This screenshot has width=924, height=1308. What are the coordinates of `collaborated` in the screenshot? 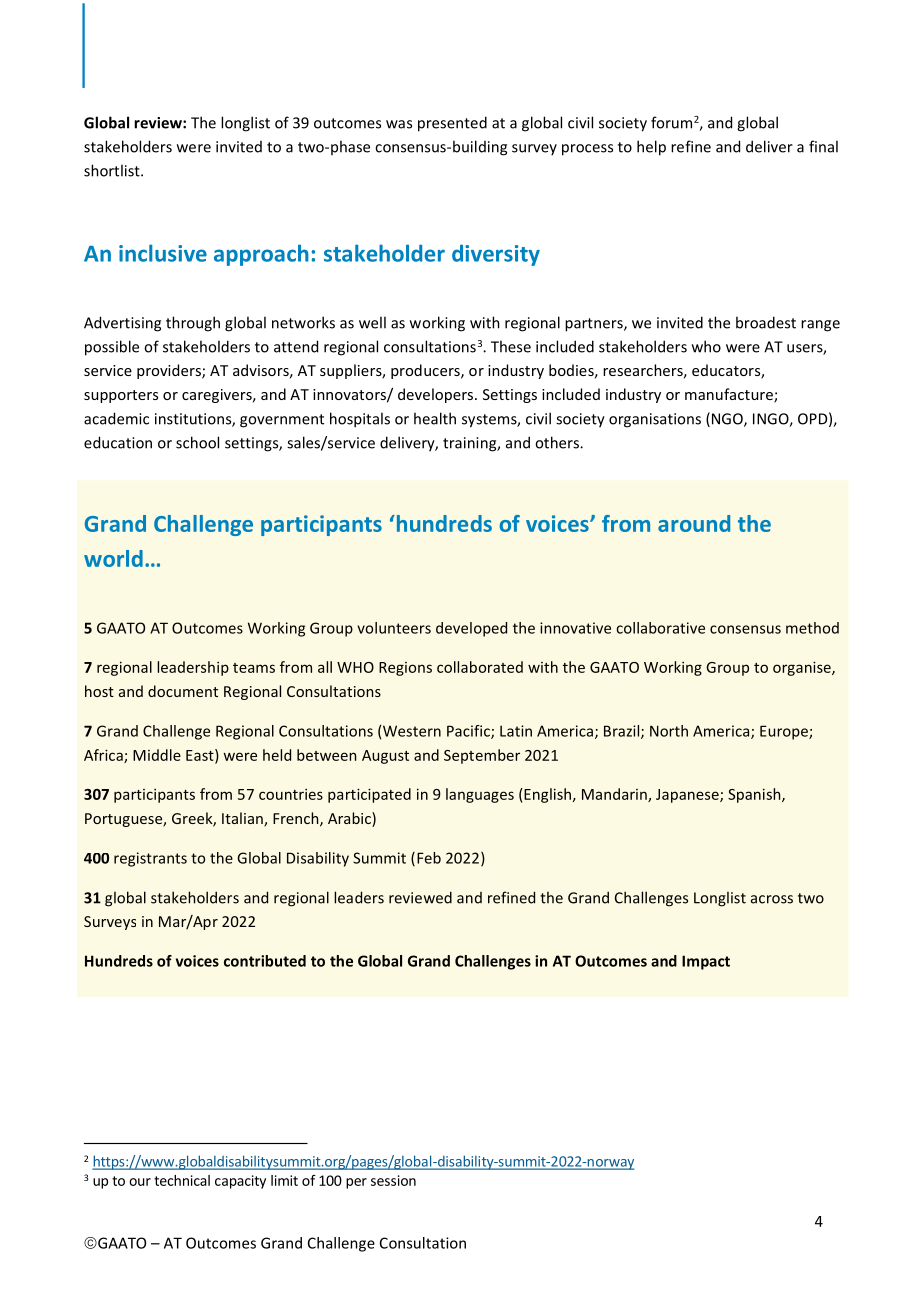 It's located at (480, 667).
